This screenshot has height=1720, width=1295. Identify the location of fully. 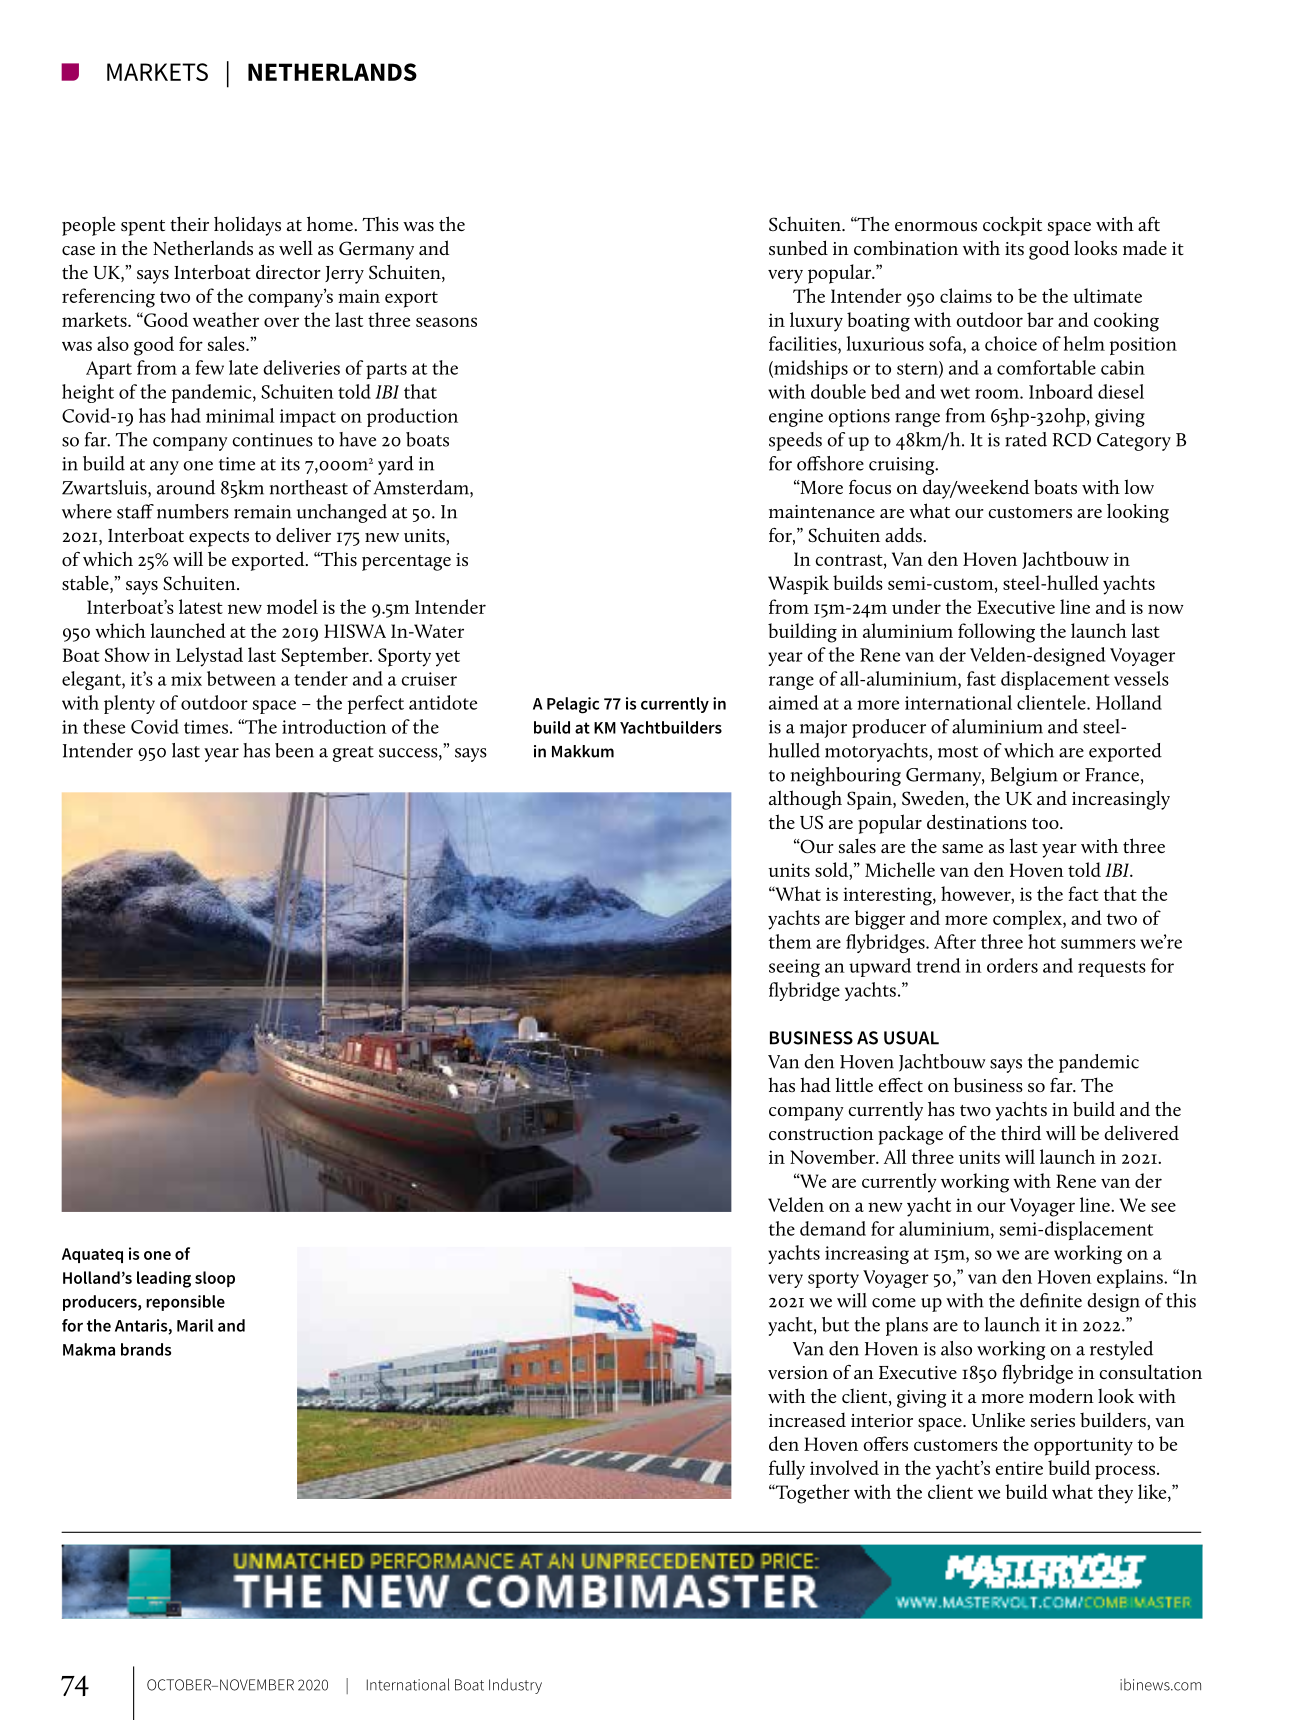
(787, 1470).
